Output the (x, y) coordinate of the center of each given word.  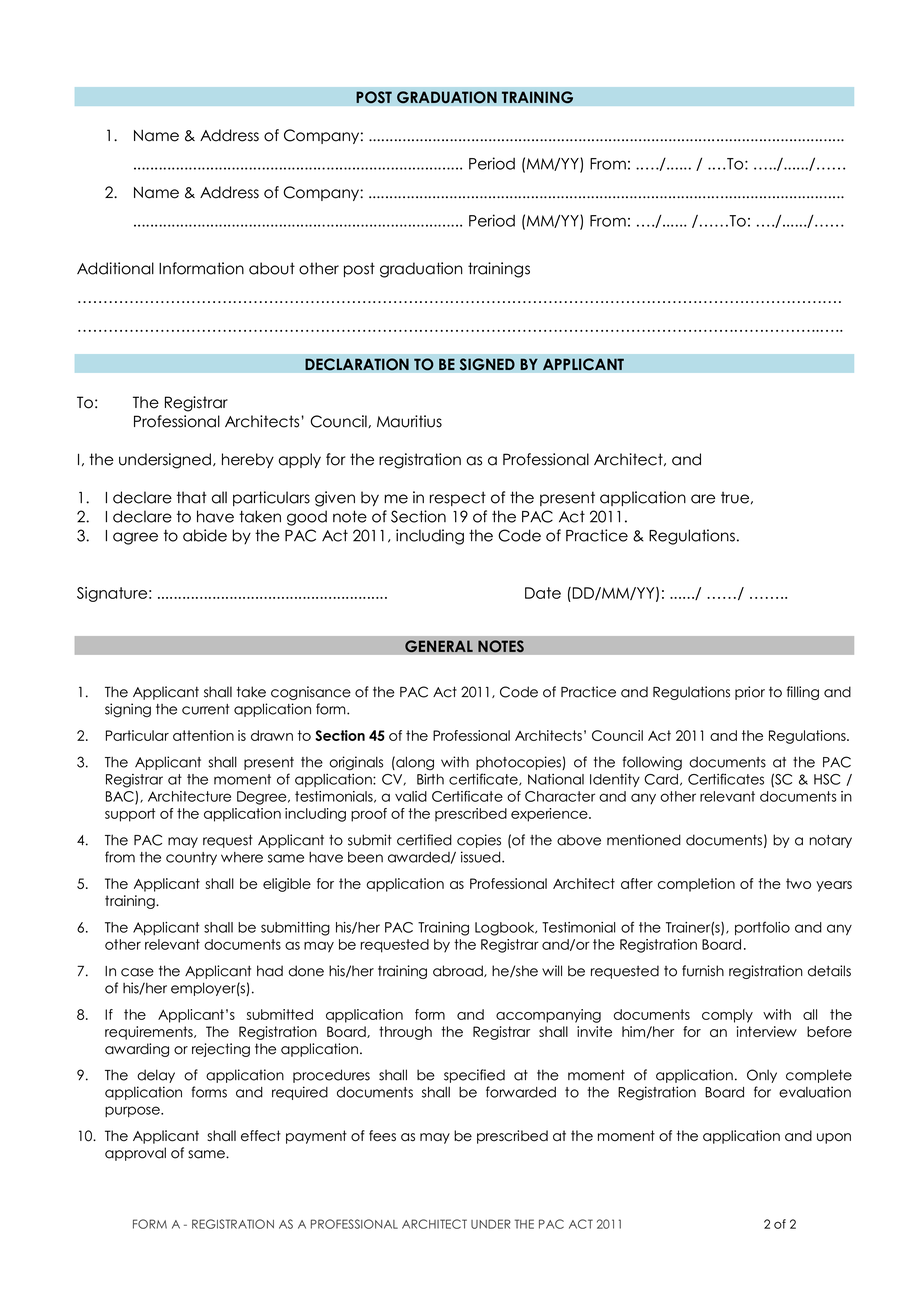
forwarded (521, 1092)
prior (750, 693)
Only (762, 1076)
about (272, 268)
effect (261, 1136)
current (205, 709)
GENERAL (439, 646)
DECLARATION (357, 364)
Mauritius (409, 421)
